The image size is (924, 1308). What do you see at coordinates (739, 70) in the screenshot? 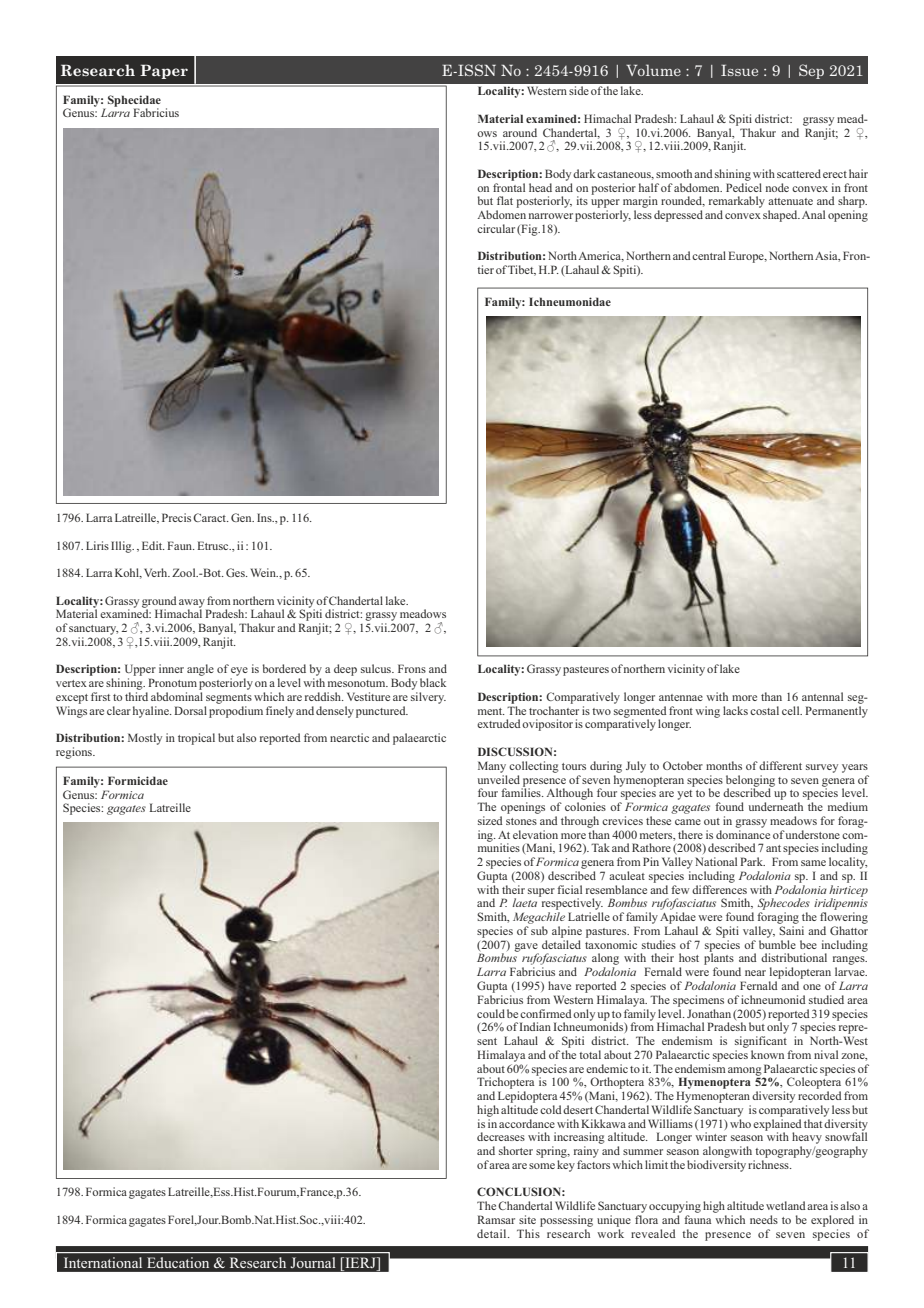
I see `Issue` at bounding box center [739, 70].
